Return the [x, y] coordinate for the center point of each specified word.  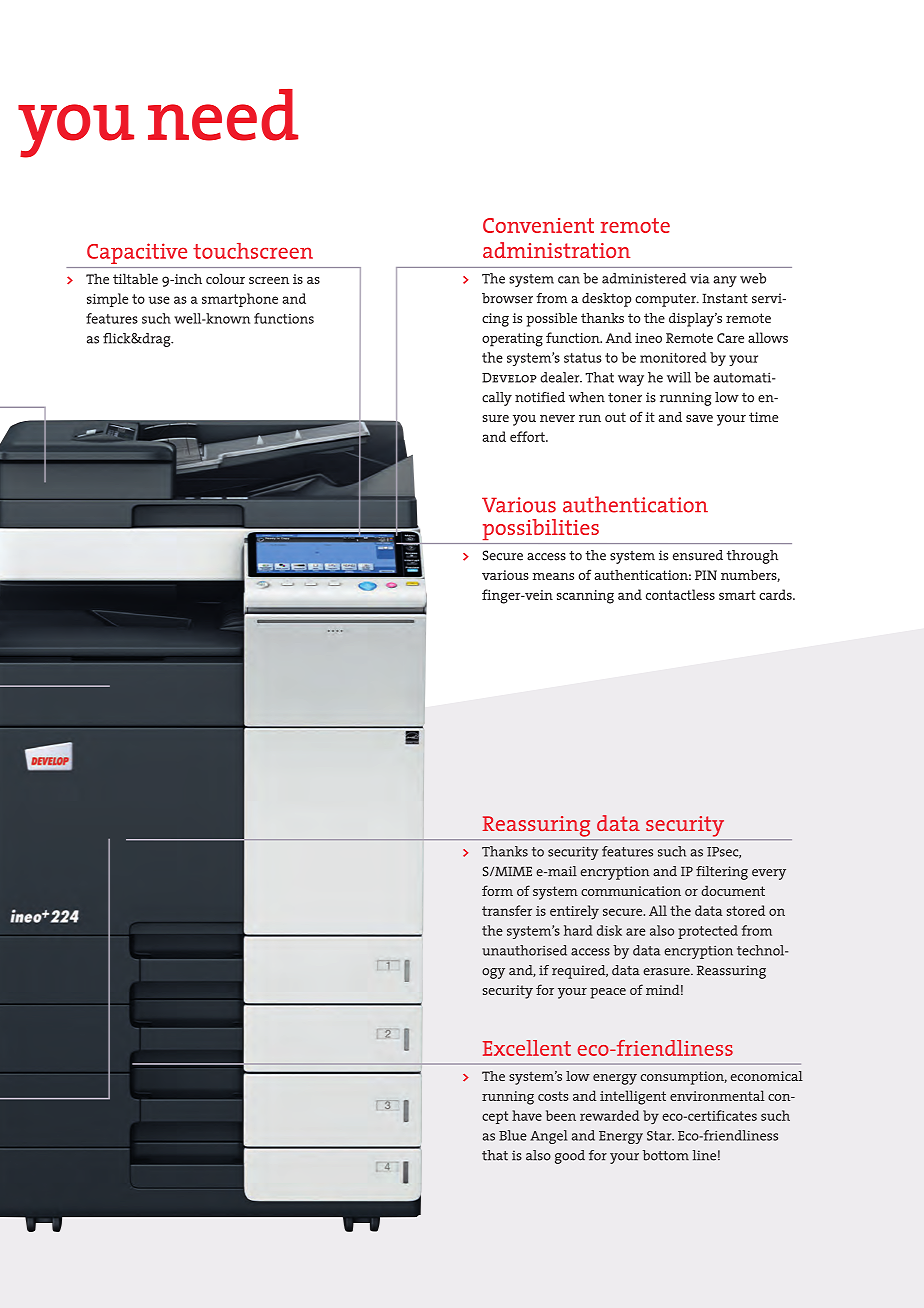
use [159, 300]
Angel [548, 1137]
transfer [507, 910]
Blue [513, 1135]
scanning [585, 597]
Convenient [538, 225]
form [497, 890]
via [699, 279]
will [679, 377]
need [223, 115]
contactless [680, 594]
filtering [722, 873]
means [553, 576]
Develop [509, 378]
